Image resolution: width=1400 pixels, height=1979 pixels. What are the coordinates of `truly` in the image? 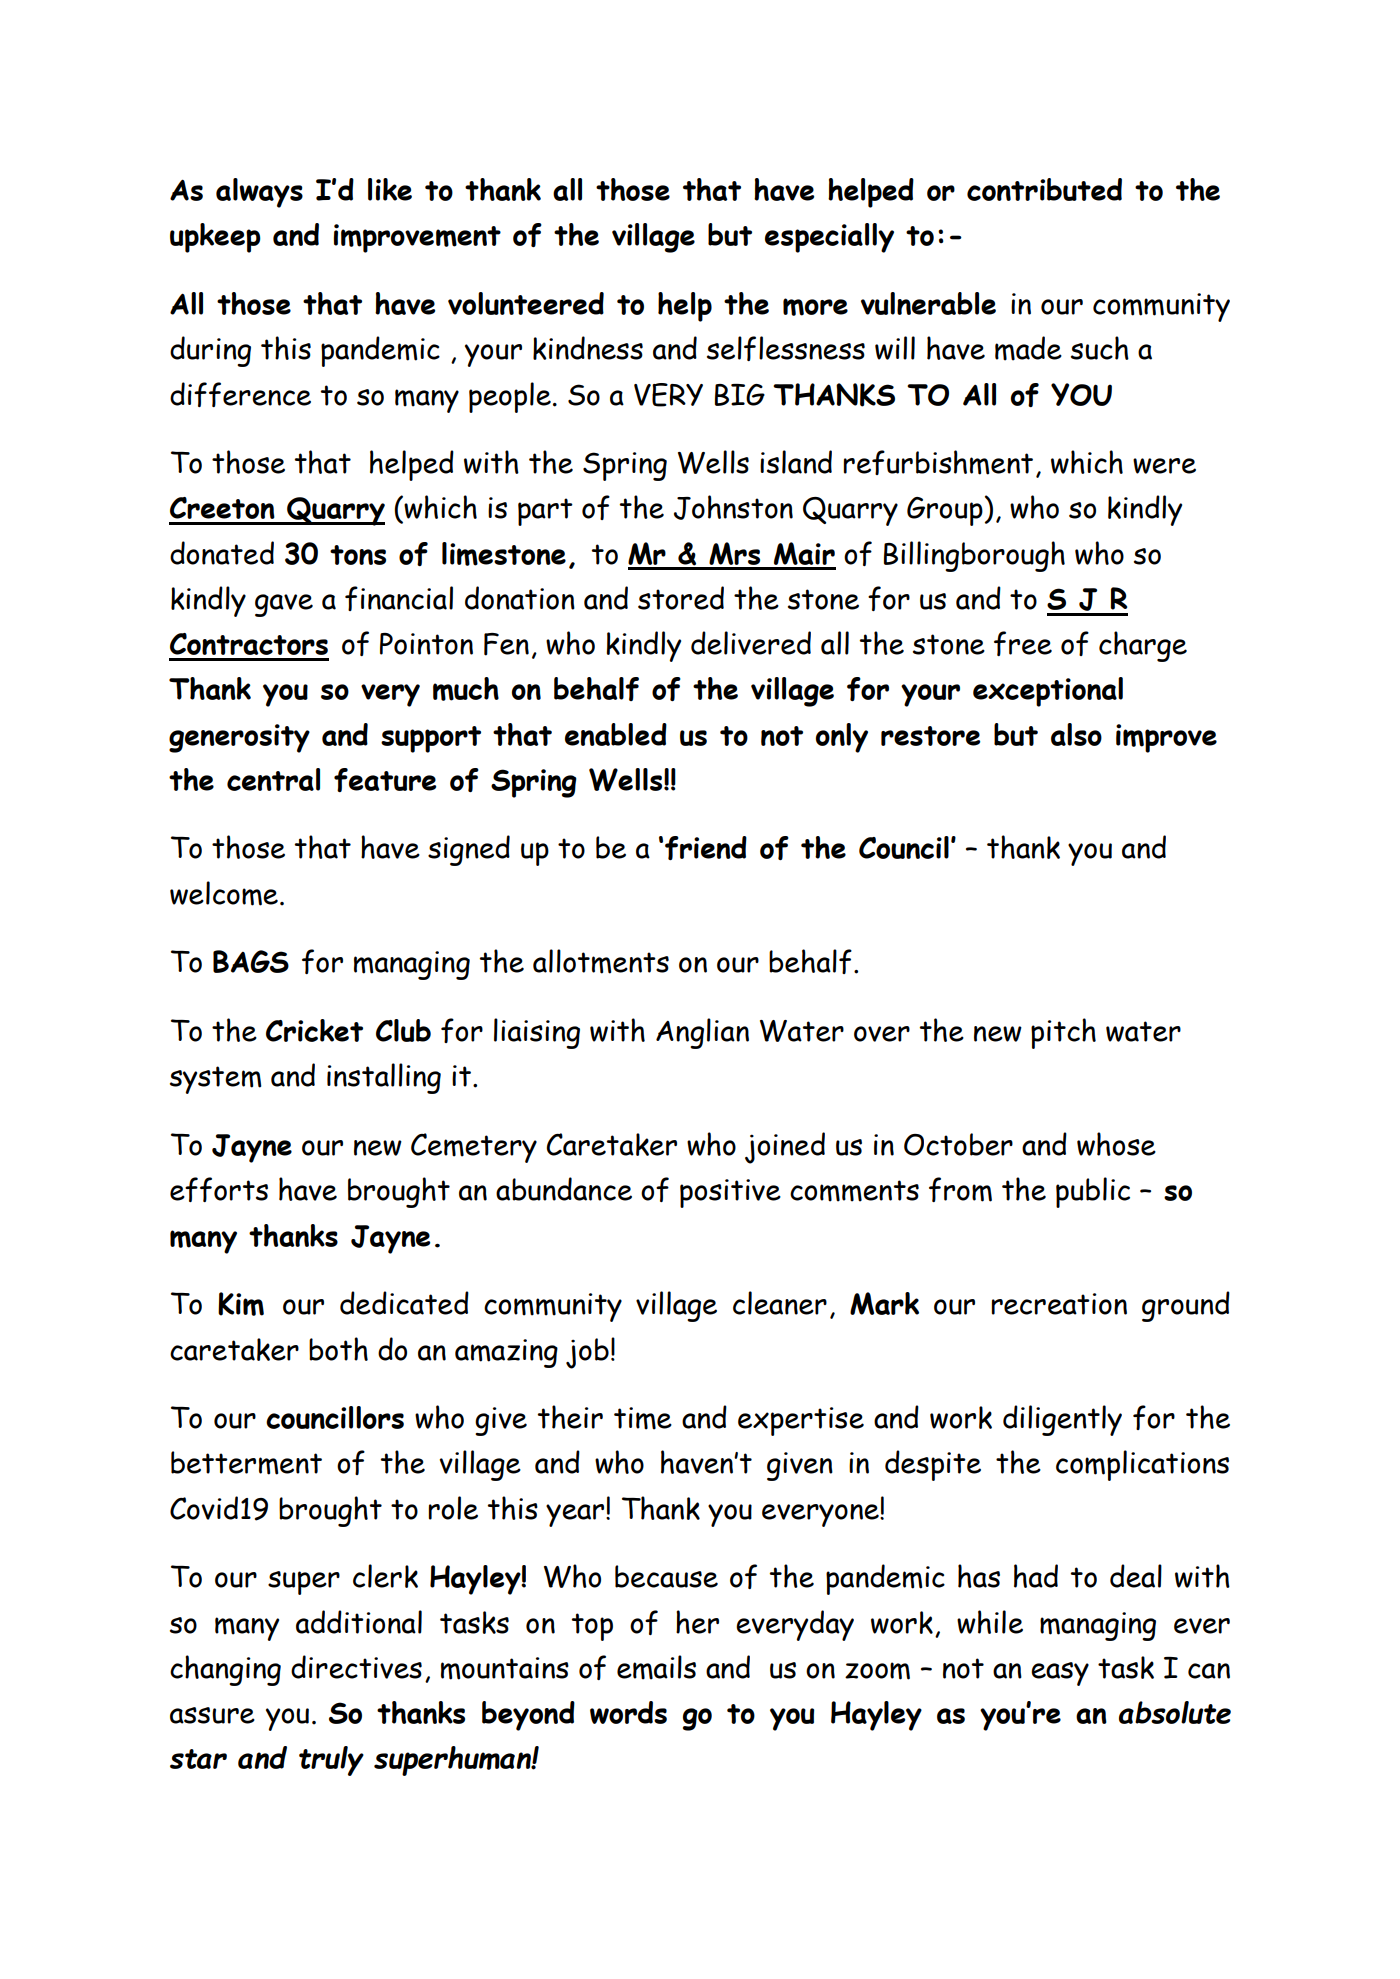 It's located at (331, 1761).
